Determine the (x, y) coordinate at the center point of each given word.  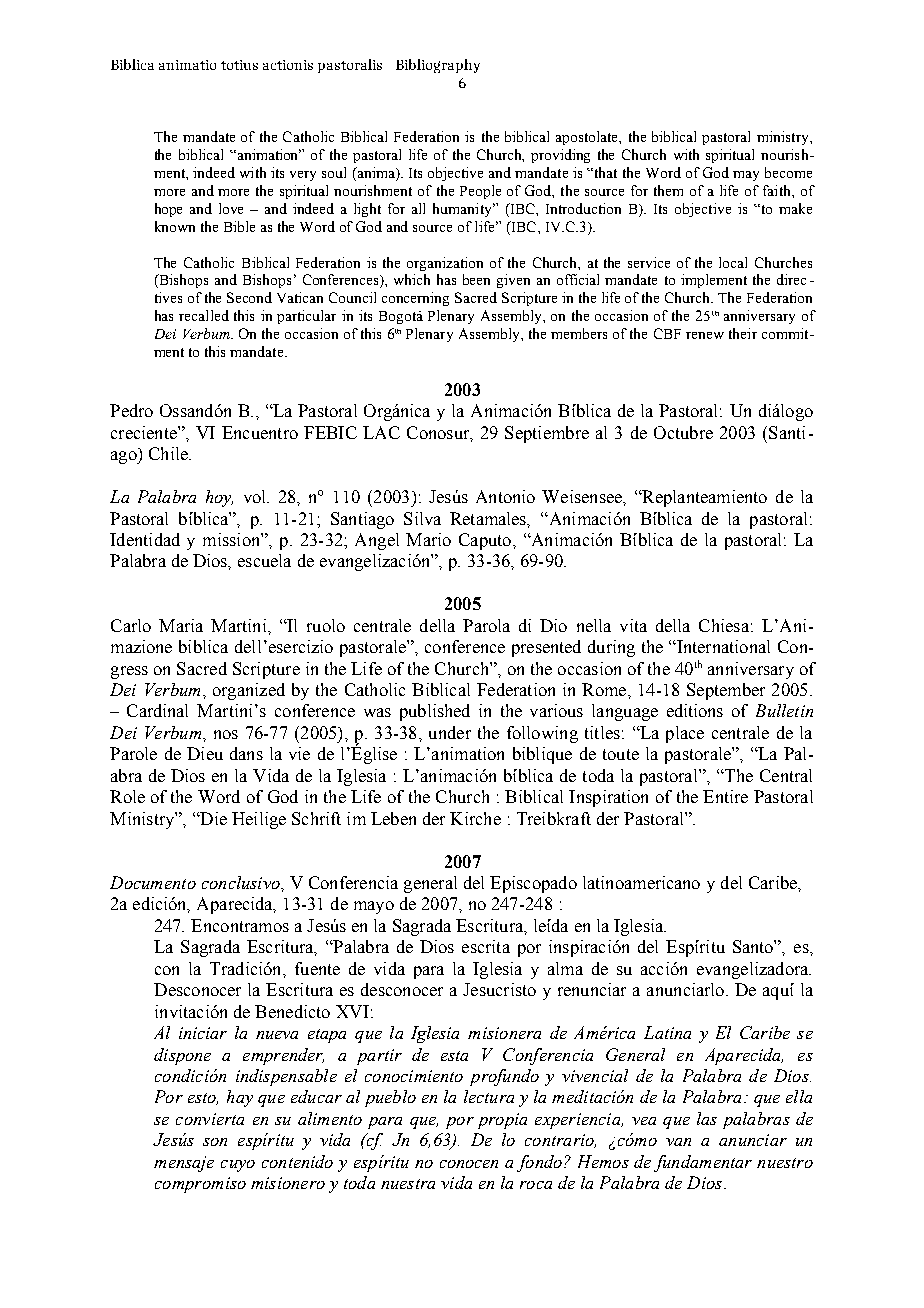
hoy (219, 498)
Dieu (205, 753)
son (215, 1142)
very (303, 176)
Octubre (683, 432)
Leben (393, 818)
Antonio (505, 496)
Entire (725, 796)
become (788, 172)
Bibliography (438, 66)
